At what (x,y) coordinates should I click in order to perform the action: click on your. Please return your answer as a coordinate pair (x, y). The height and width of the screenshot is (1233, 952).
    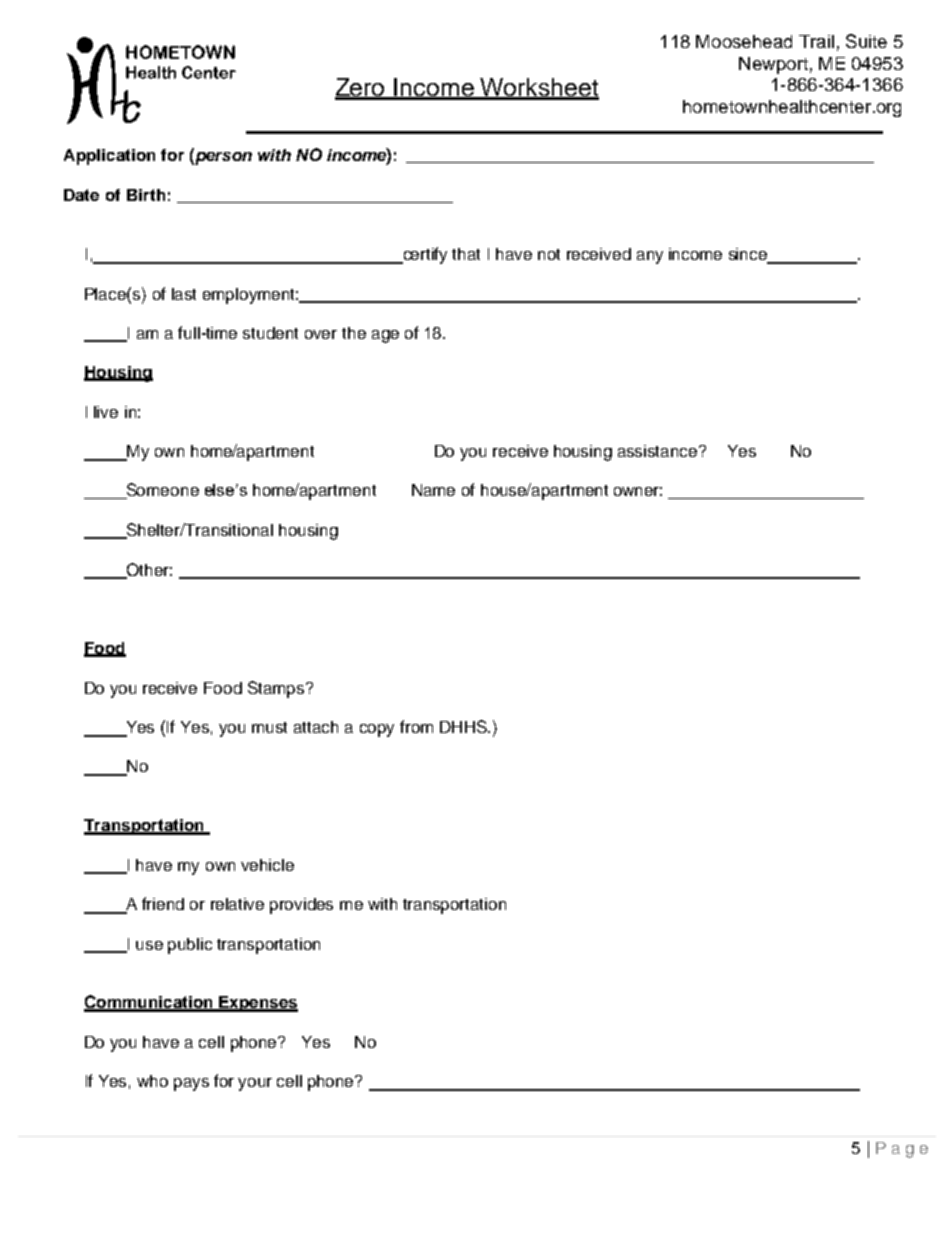
    Looking at the image, I should click on (255, 1084).
